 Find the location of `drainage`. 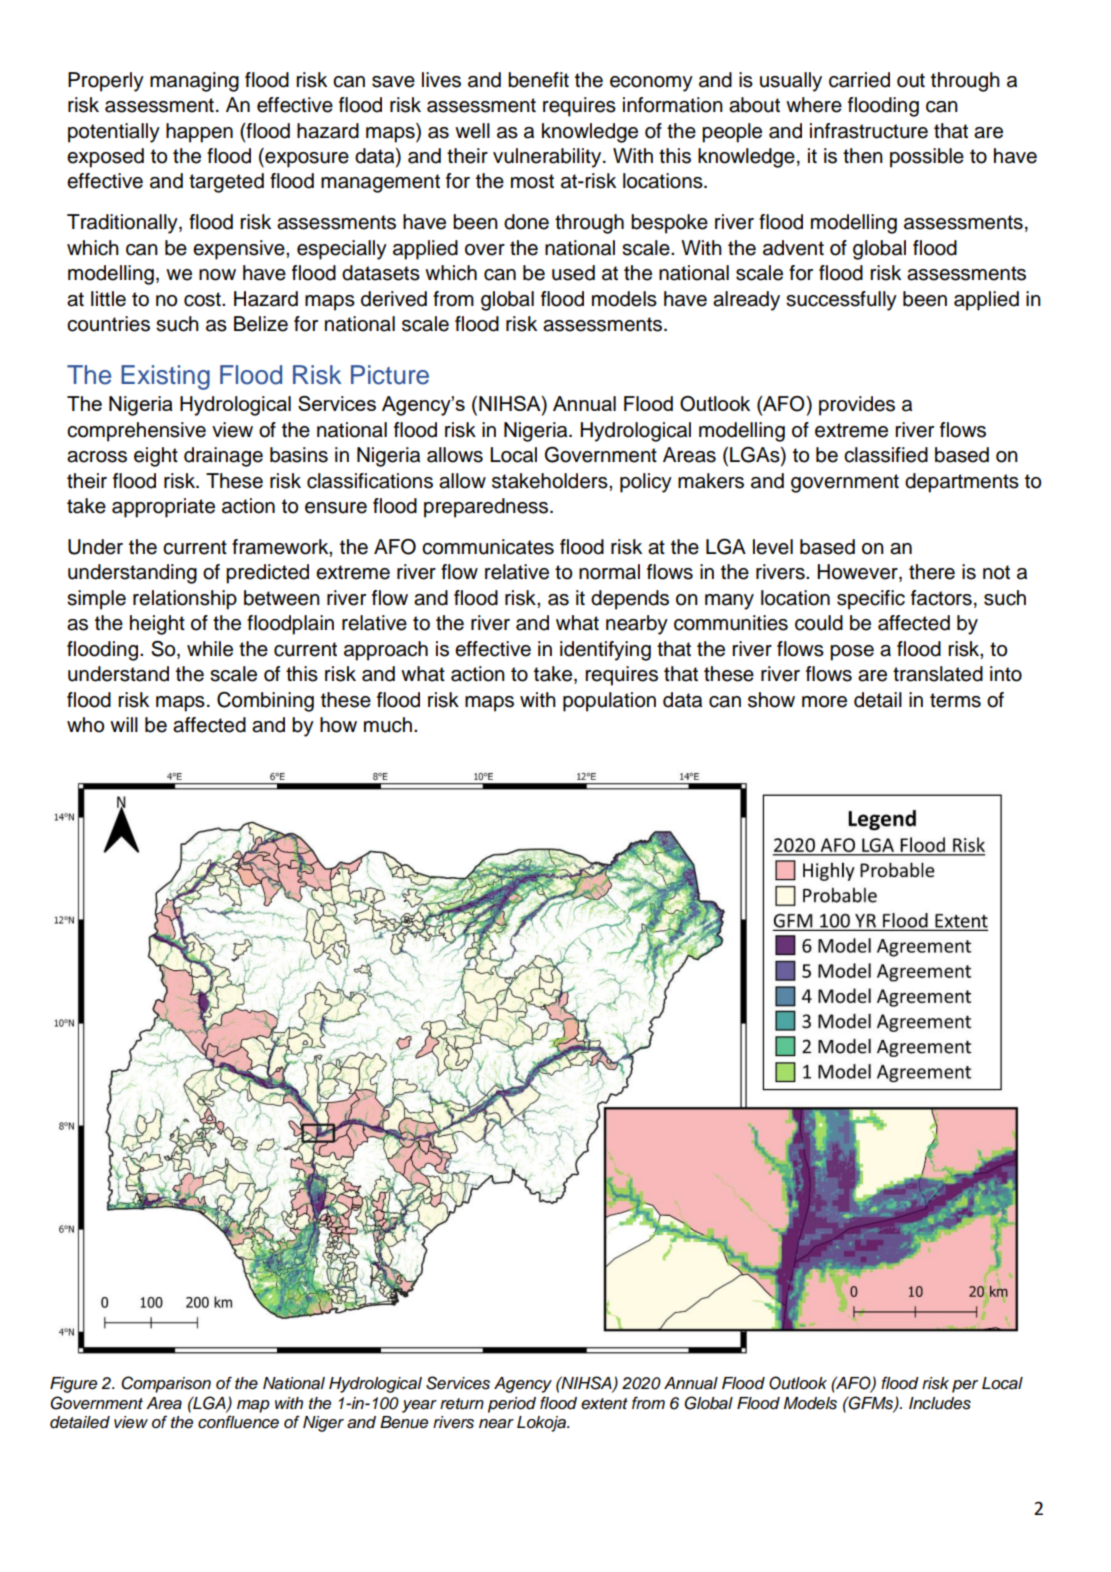

drainage is located at coordinates (223, 457).
